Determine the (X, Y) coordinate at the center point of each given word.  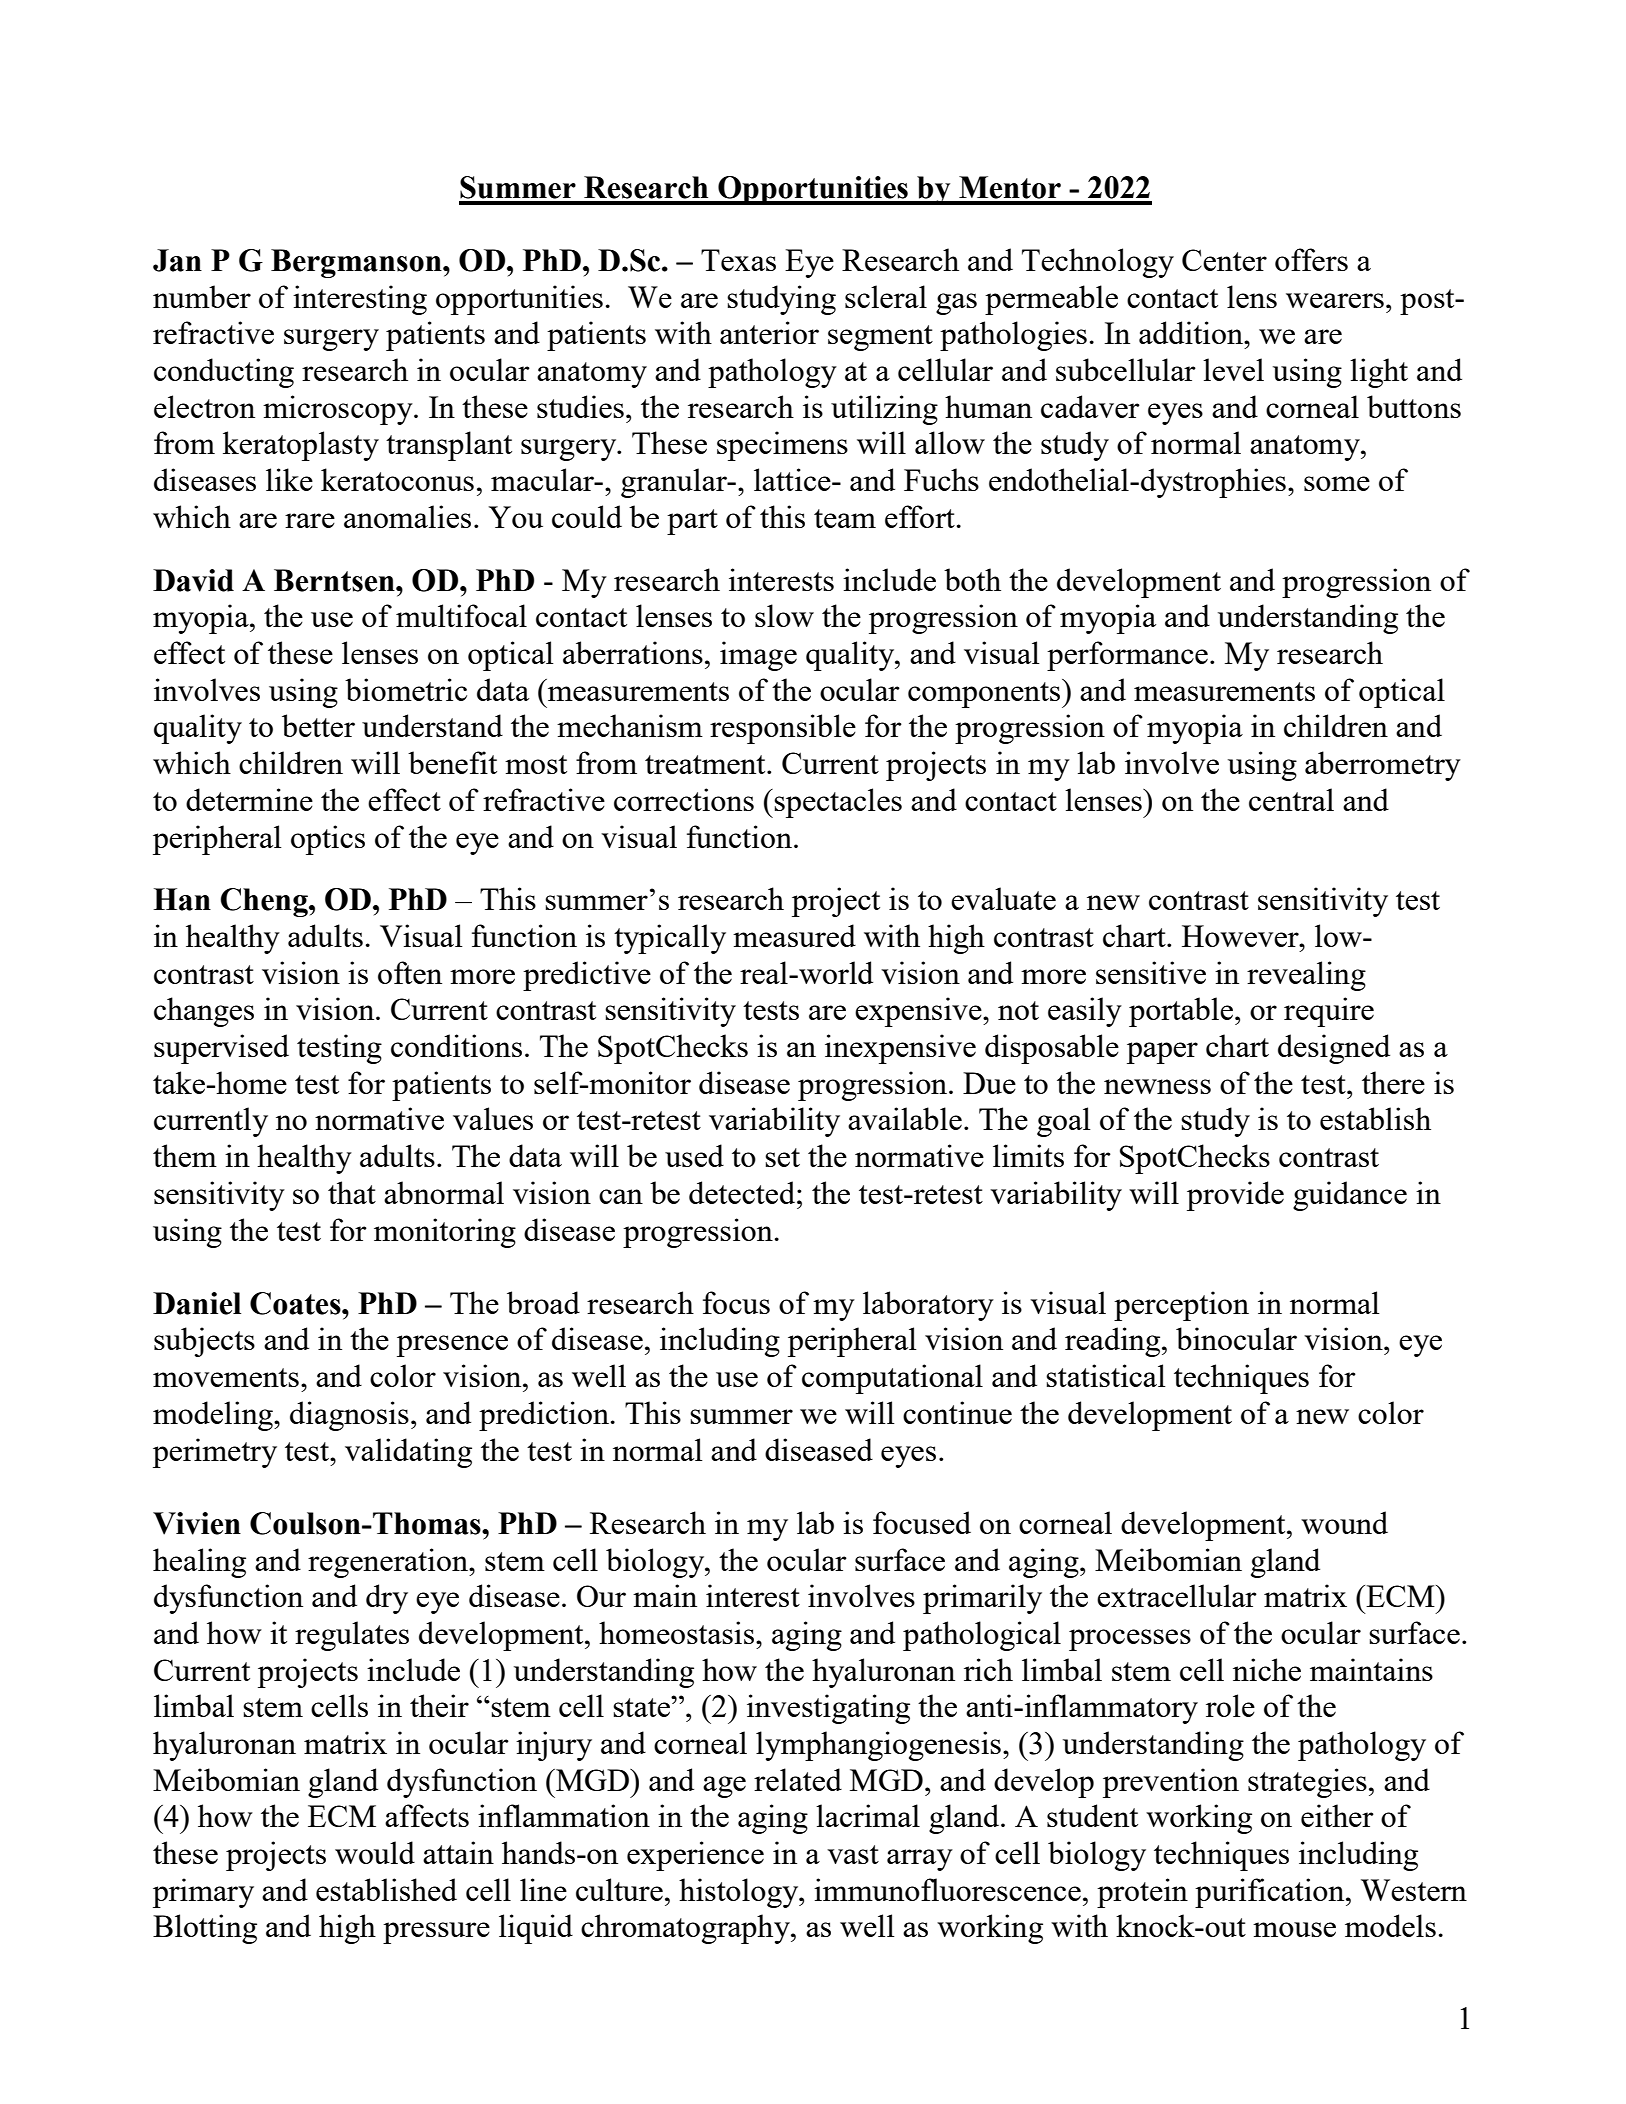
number (202, 296)
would (375, 1852)
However (1241, 936)
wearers (1335, 300)
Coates (296, 1303)
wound (1344, 1522)
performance (1127, 656)
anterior (769, 332)
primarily (982, 1599)
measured (794, 935)
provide (1235, 1196)
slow (784, 615)
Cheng (265, 902)
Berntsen (335, 580)
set (782, 1157)
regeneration (389, 1563)
